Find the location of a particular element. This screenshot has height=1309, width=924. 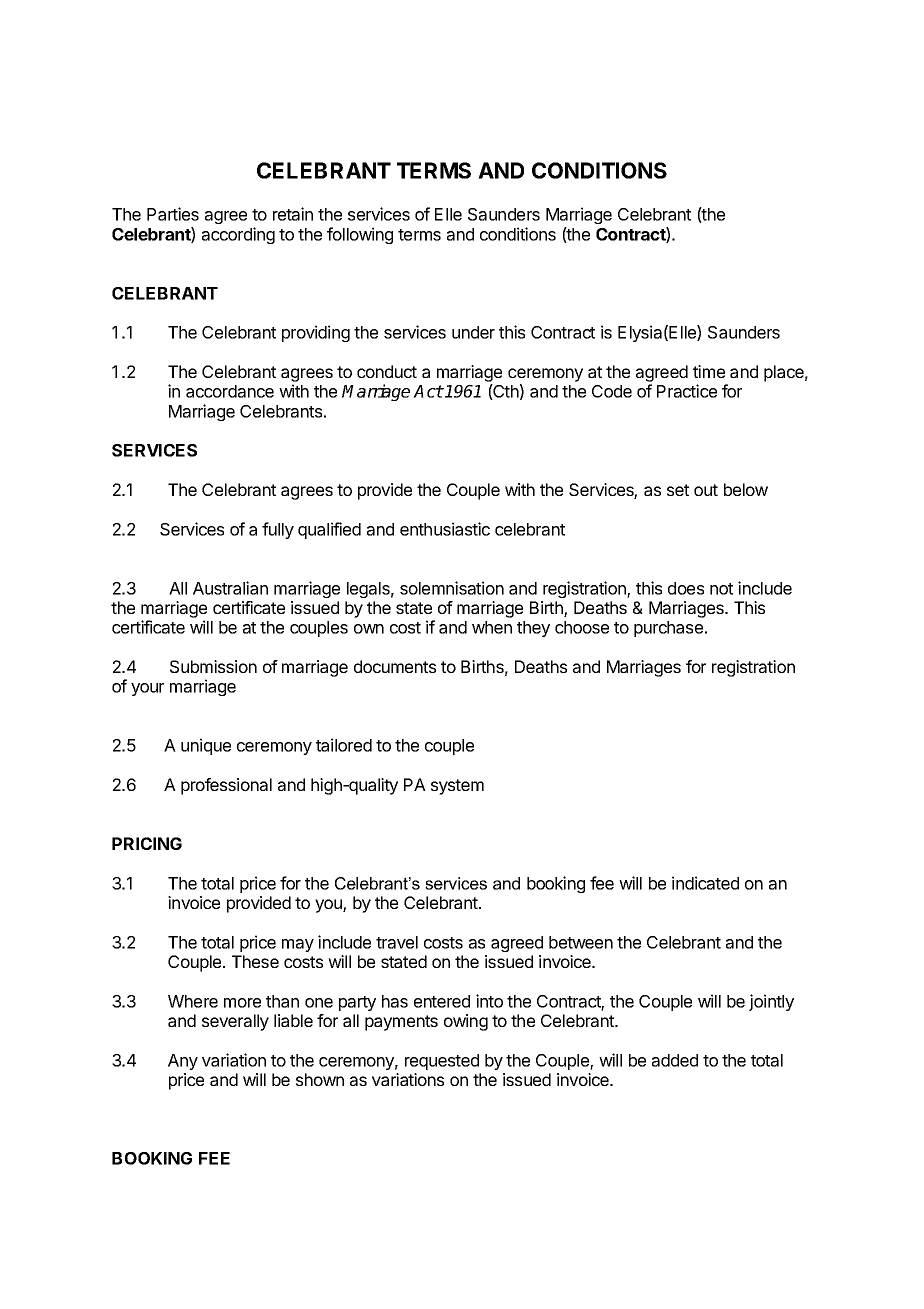

indicated is located at coordinates (705, 883).
